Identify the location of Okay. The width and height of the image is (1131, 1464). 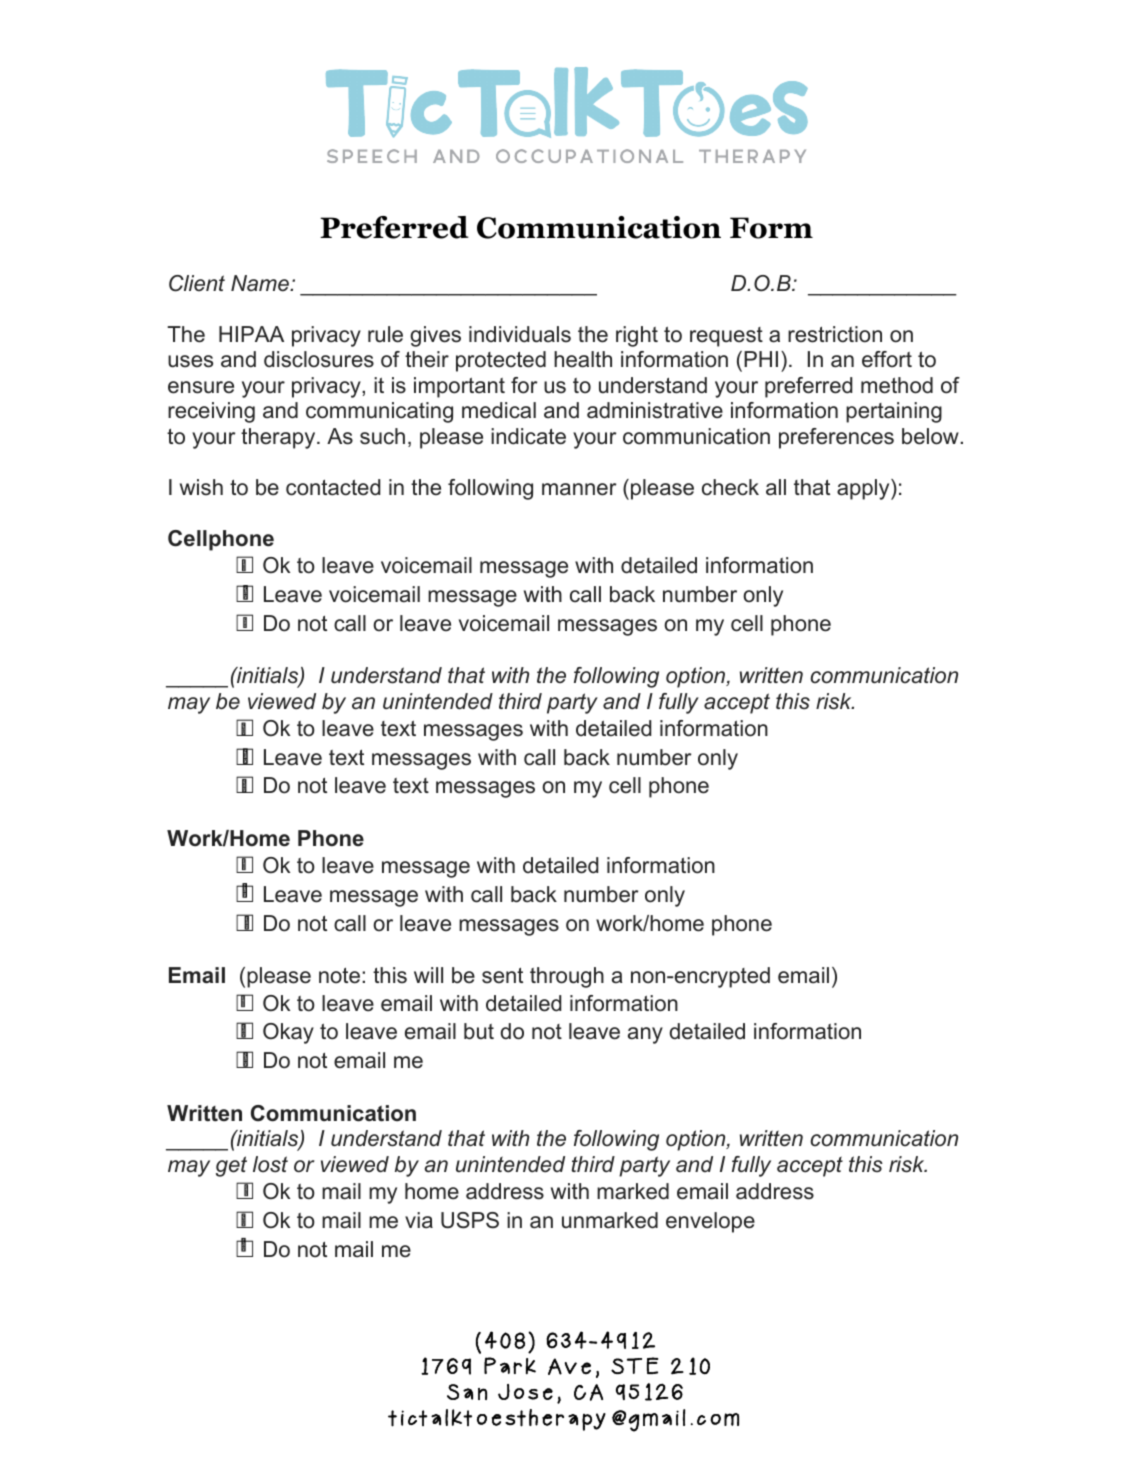
(288, 1033).
